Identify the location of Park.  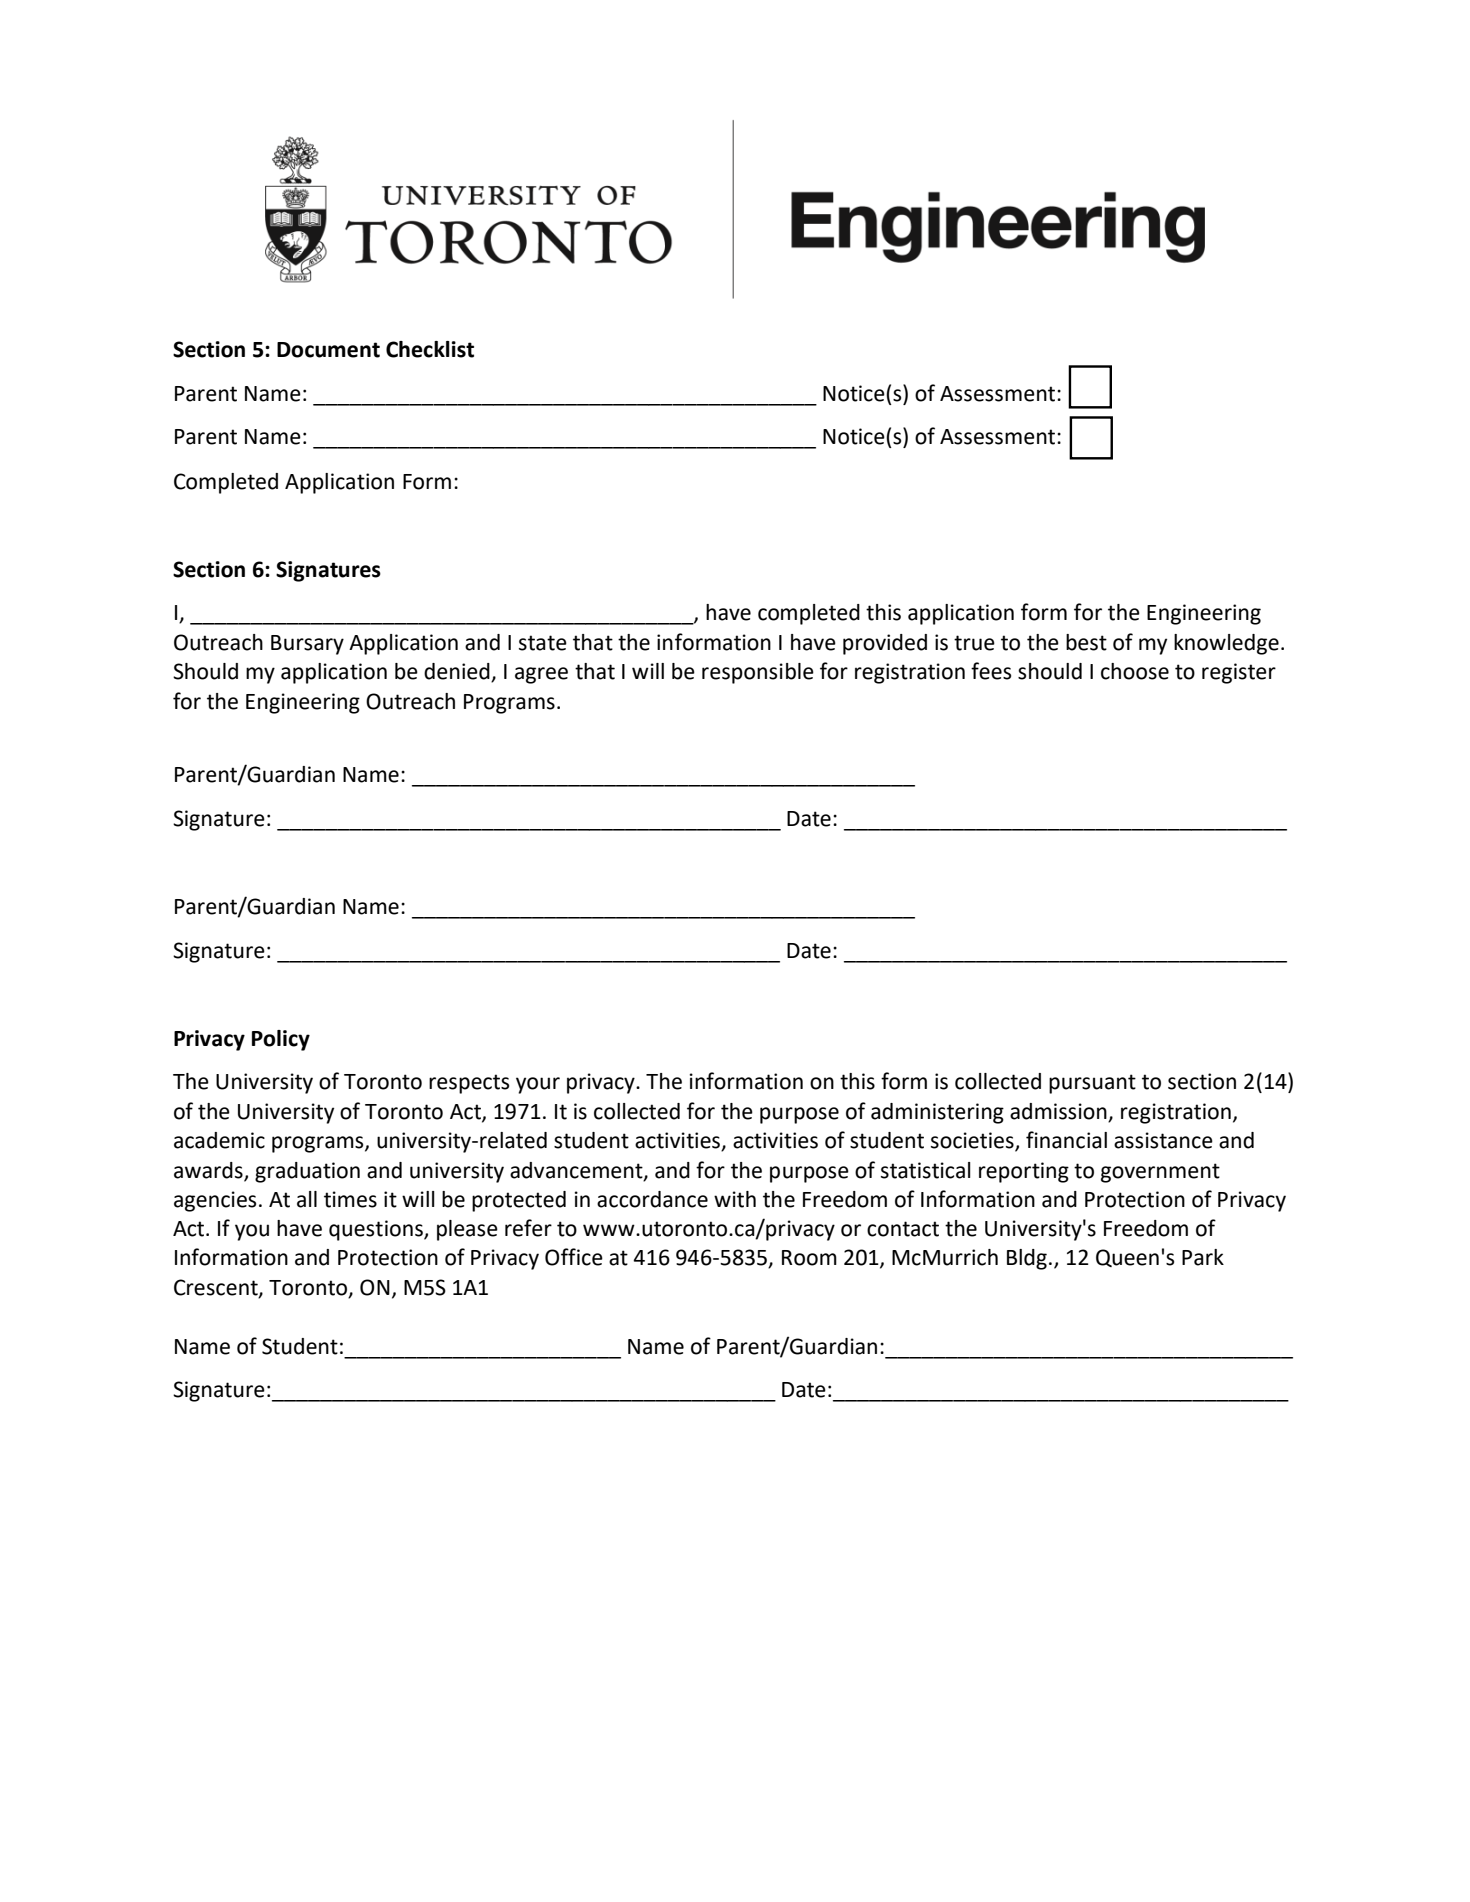
(1203, 1257).
